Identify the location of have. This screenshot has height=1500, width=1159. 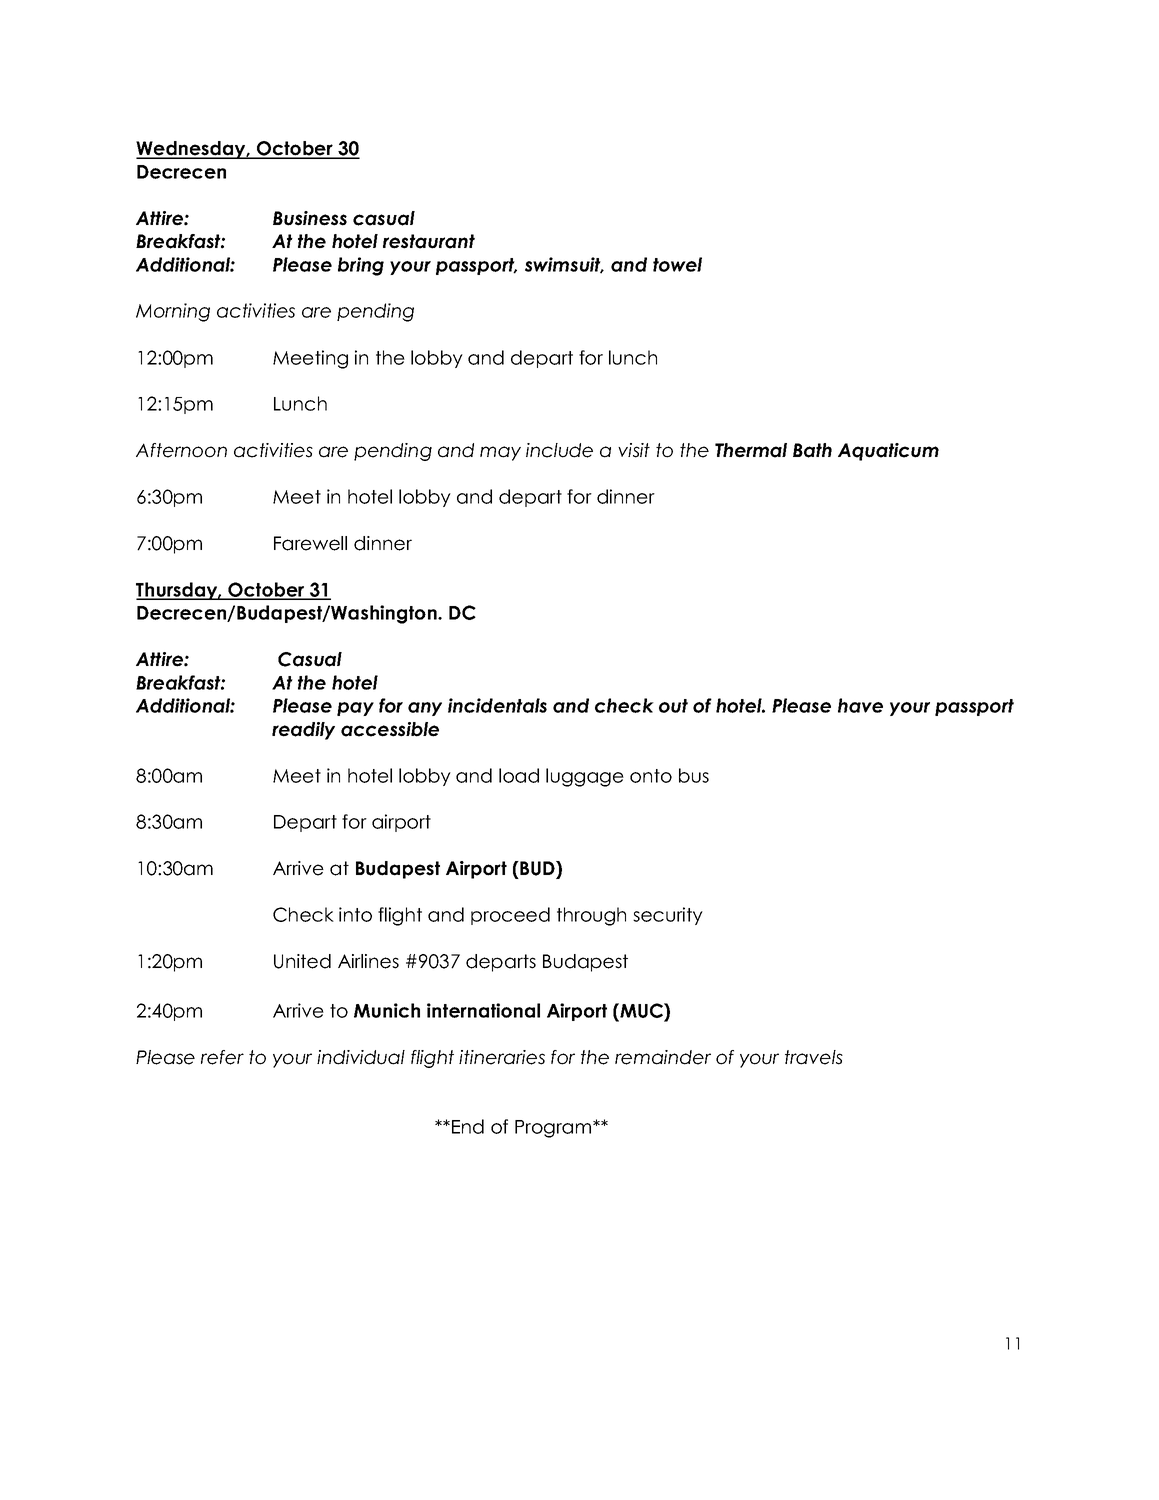
(860, 705).
